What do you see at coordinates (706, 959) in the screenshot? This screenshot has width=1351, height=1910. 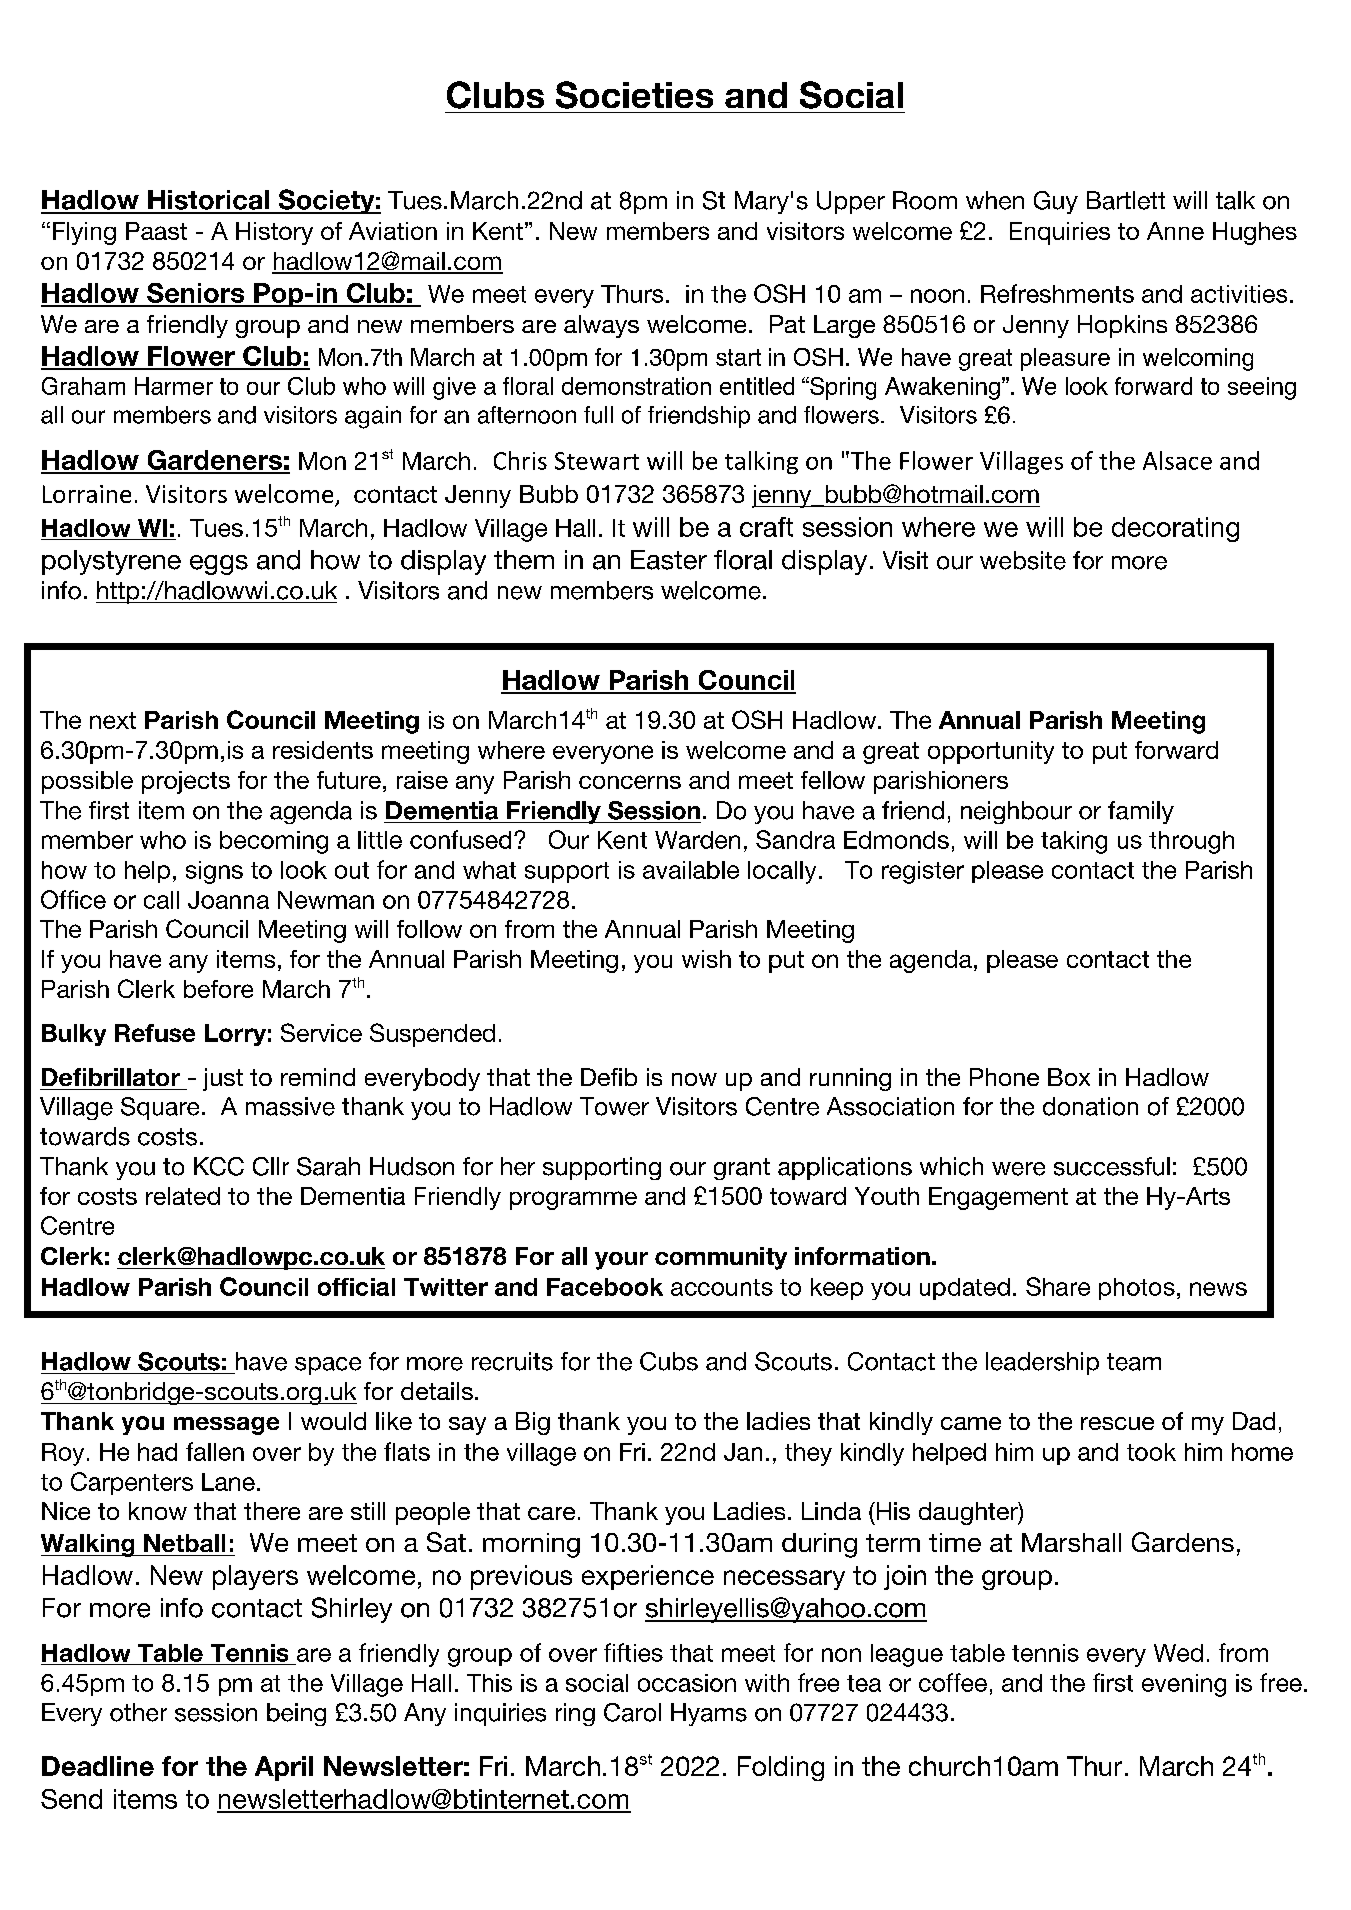 I see `wish` at bounding box center [706, 959].
